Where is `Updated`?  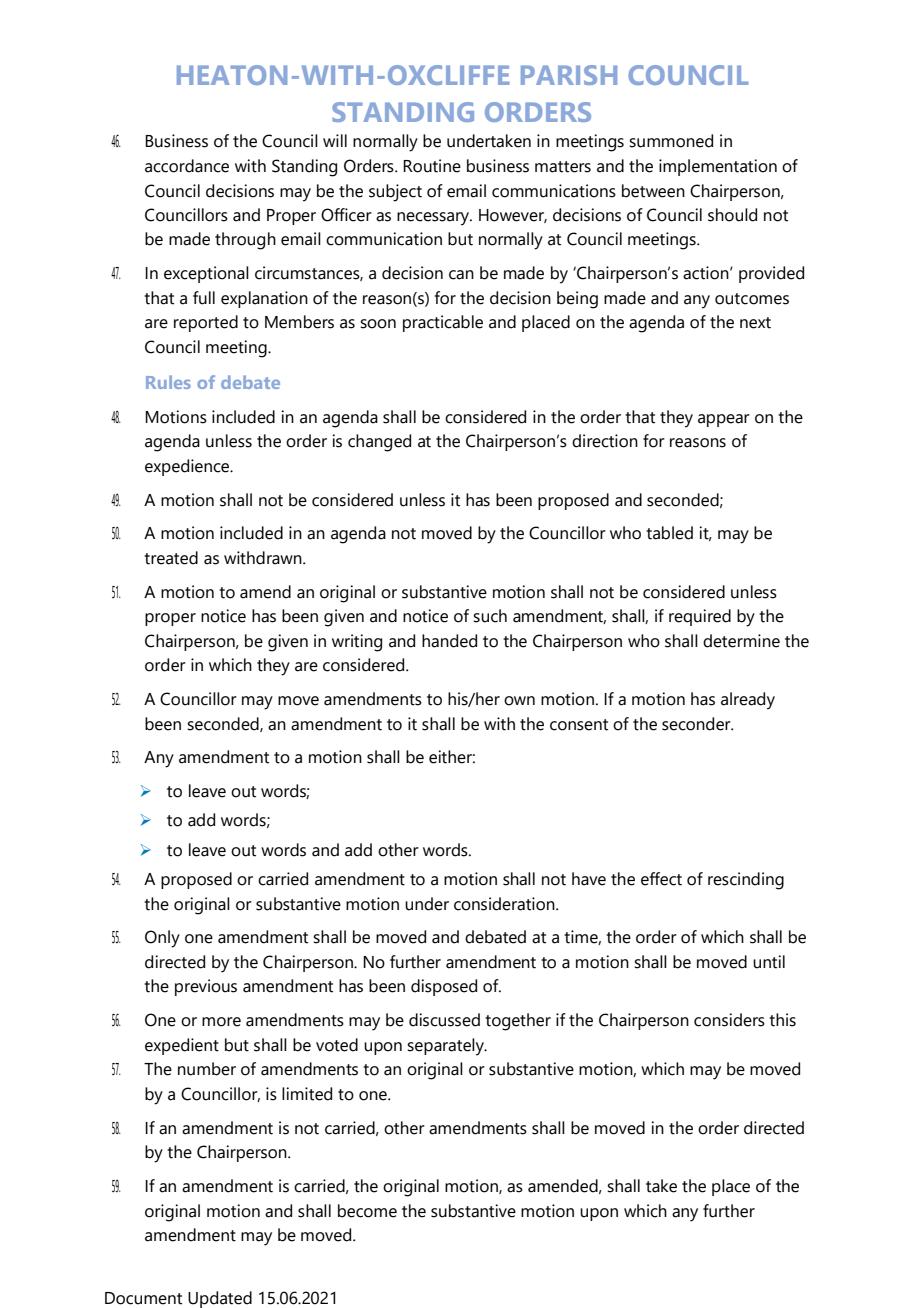
Updated is located at coordinates (220, 1299).
